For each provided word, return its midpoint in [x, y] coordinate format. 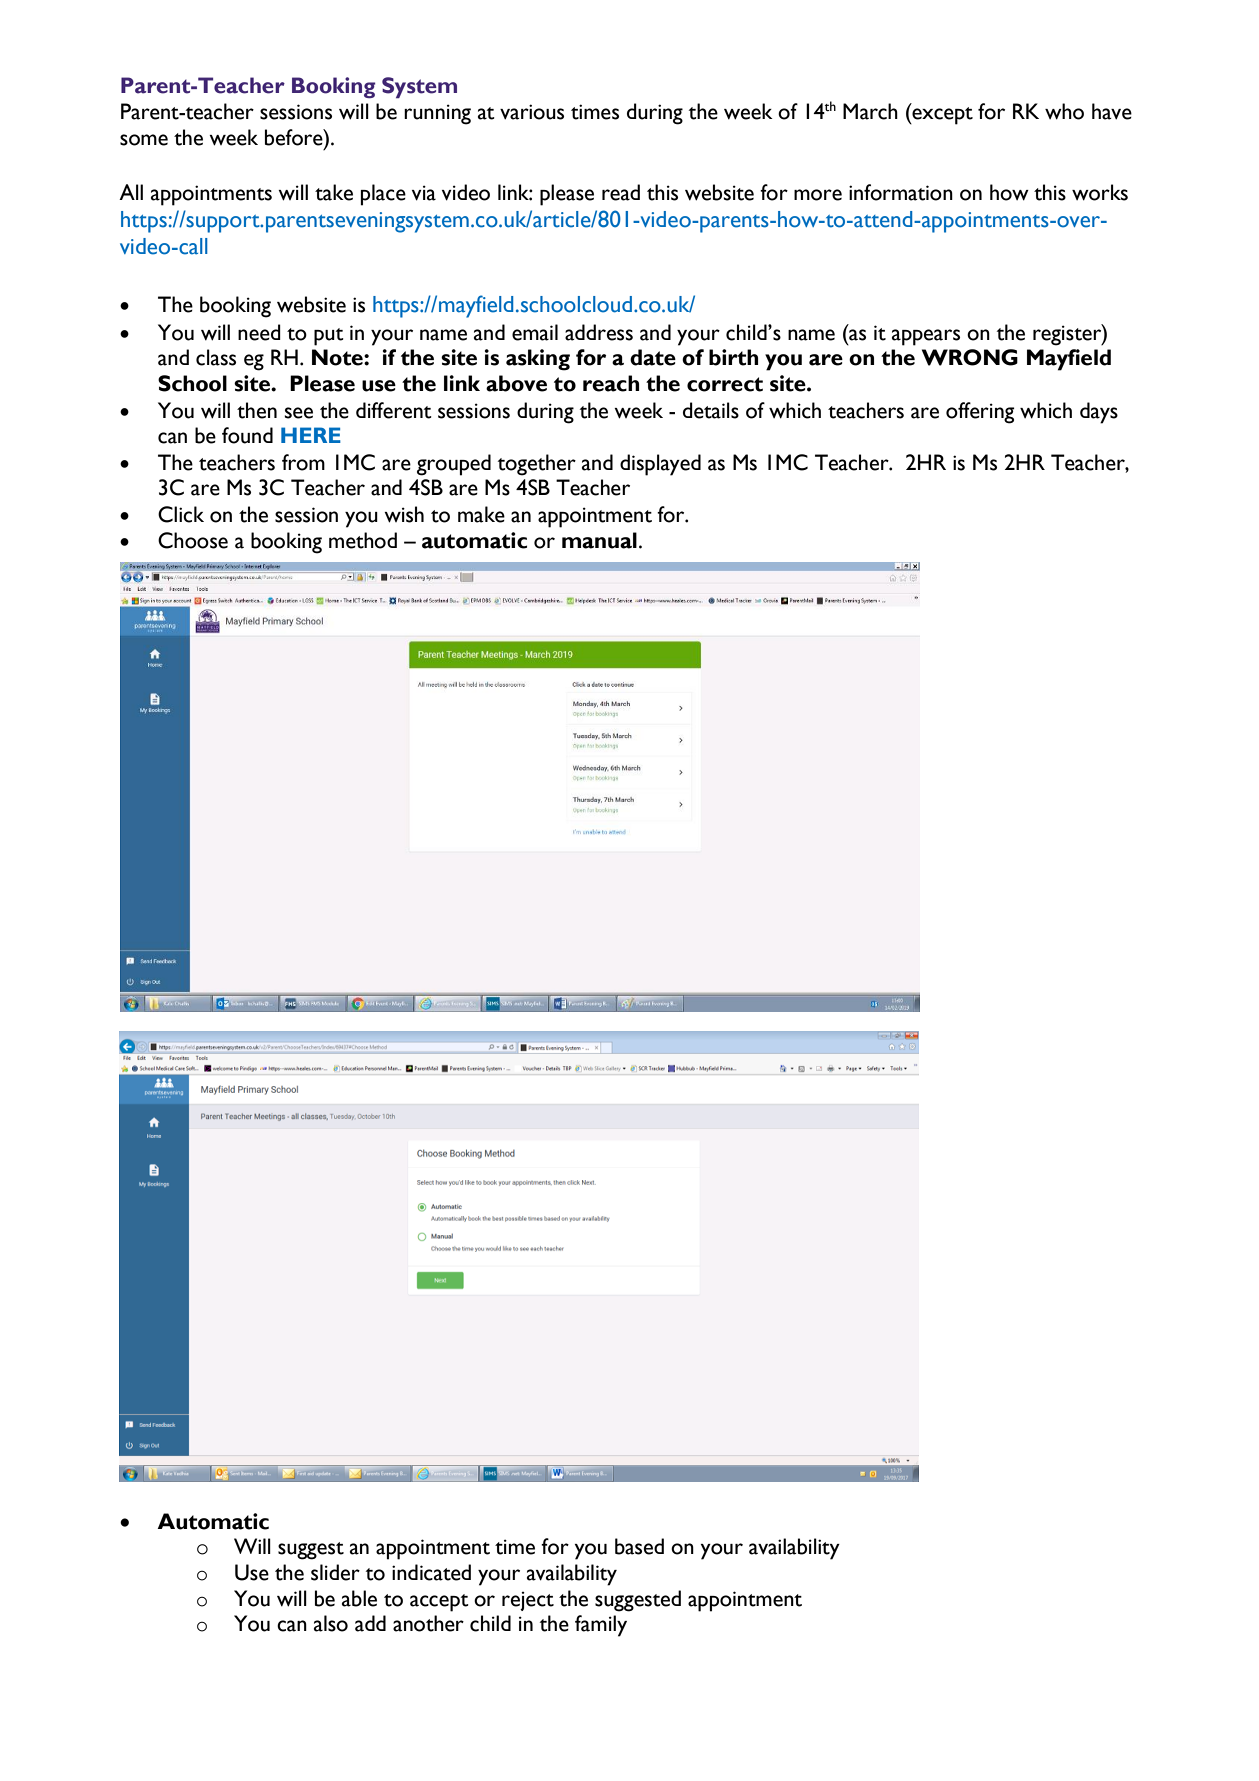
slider [335, 1572]
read [621, 192]
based [639, 1546]
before [295, 137]
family [601, 1626]
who [1064, 111]
